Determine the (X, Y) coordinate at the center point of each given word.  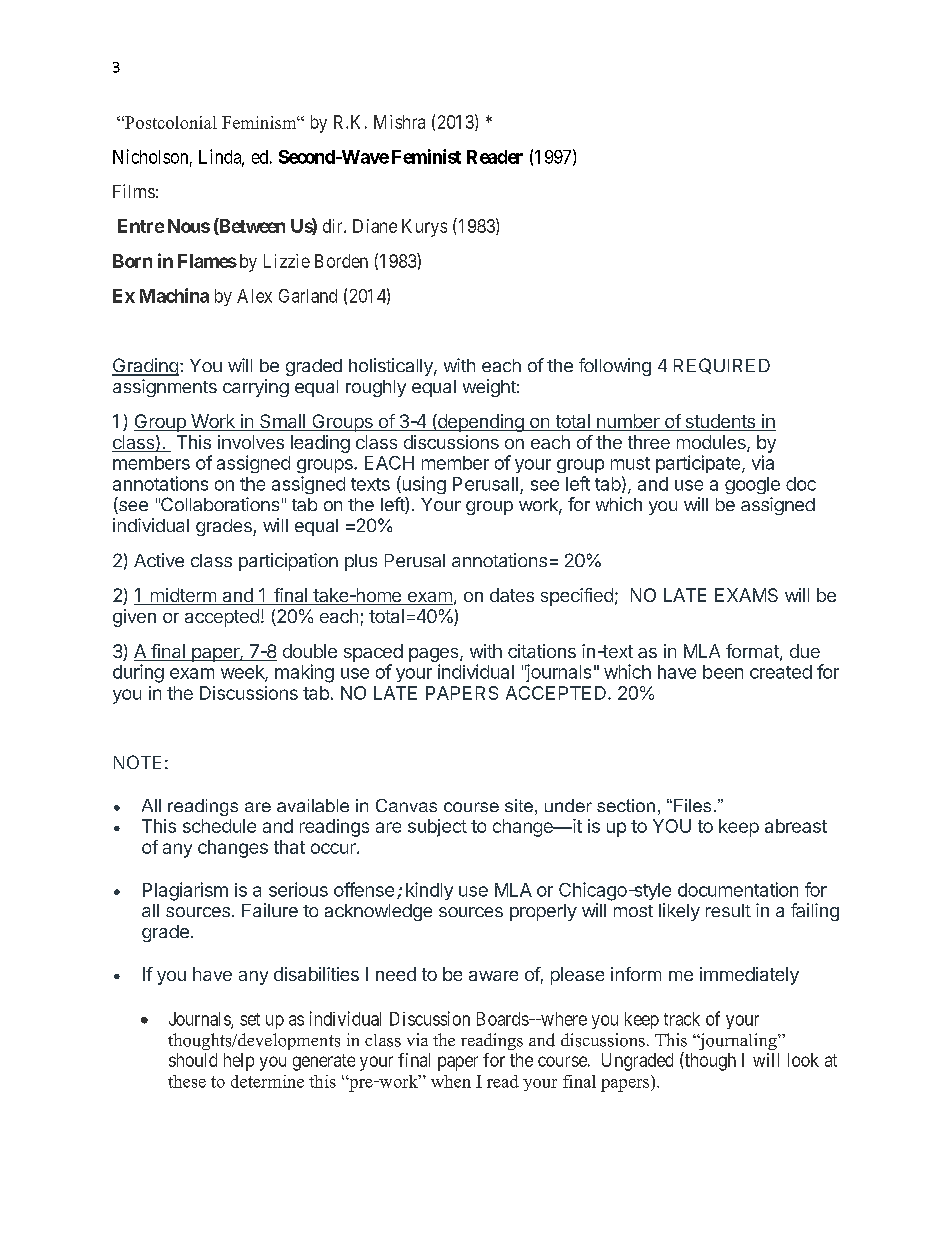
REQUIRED (722, 366)
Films (134, 191)
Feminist (426, 156)
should (193, 1060)
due (805, 651)
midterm (183, 596)
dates (512, 595)
